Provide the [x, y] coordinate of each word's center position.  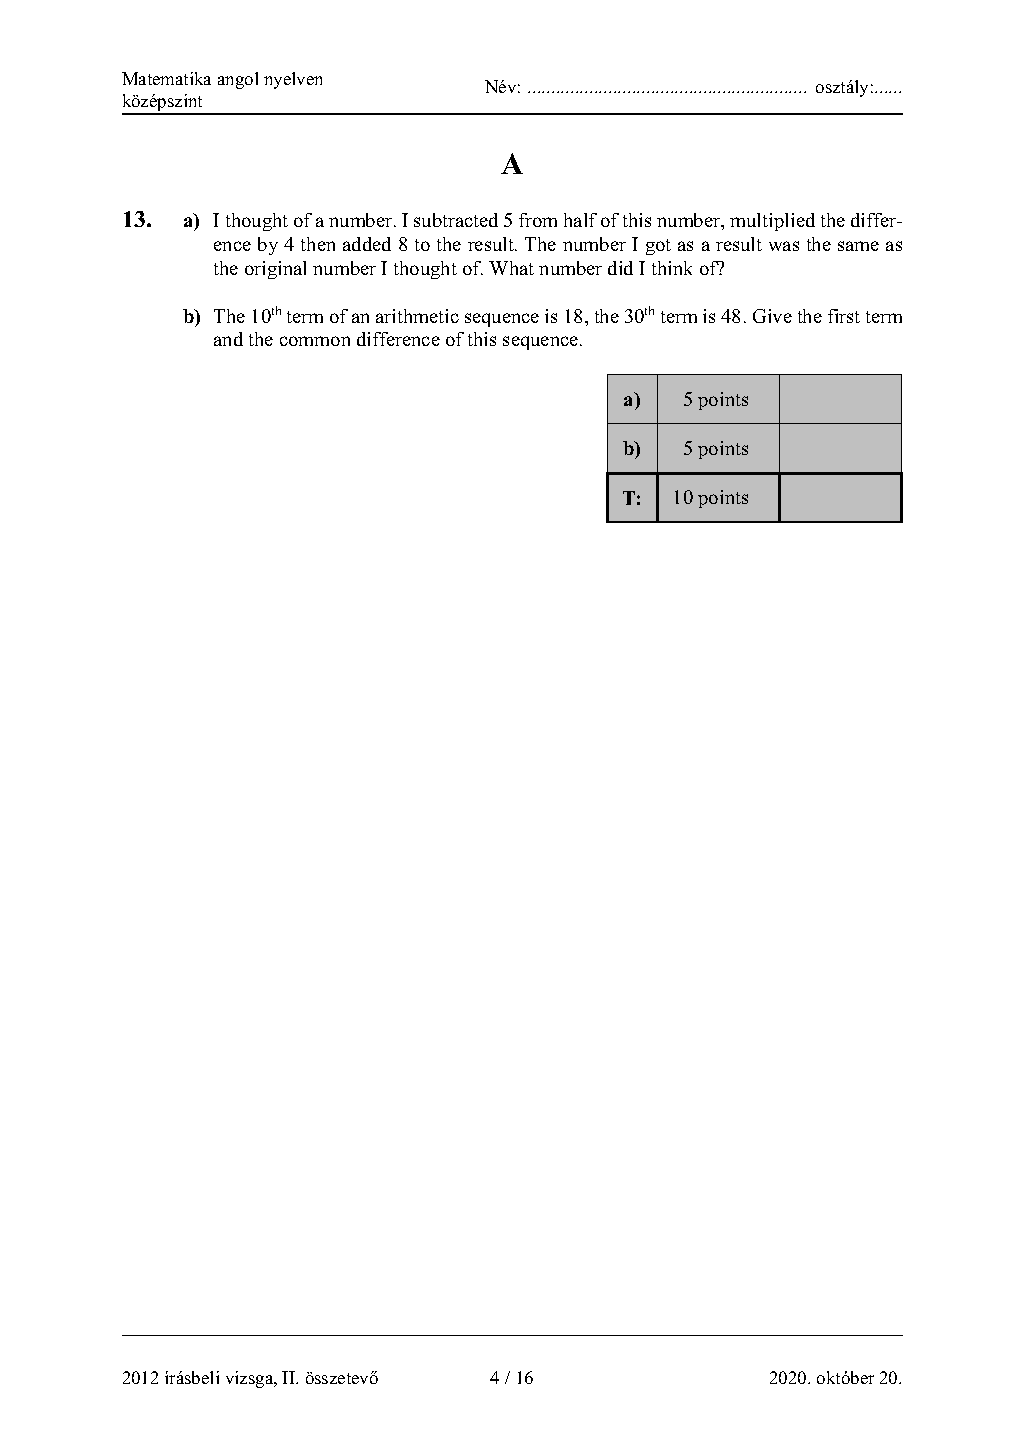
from [538, 220]
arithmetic [417, 316]
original [275, 270]
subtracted [456, 220]
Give [772, 316]
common [315, 341]
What [511, 268]
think [672, 268]
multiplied [772, 222]
